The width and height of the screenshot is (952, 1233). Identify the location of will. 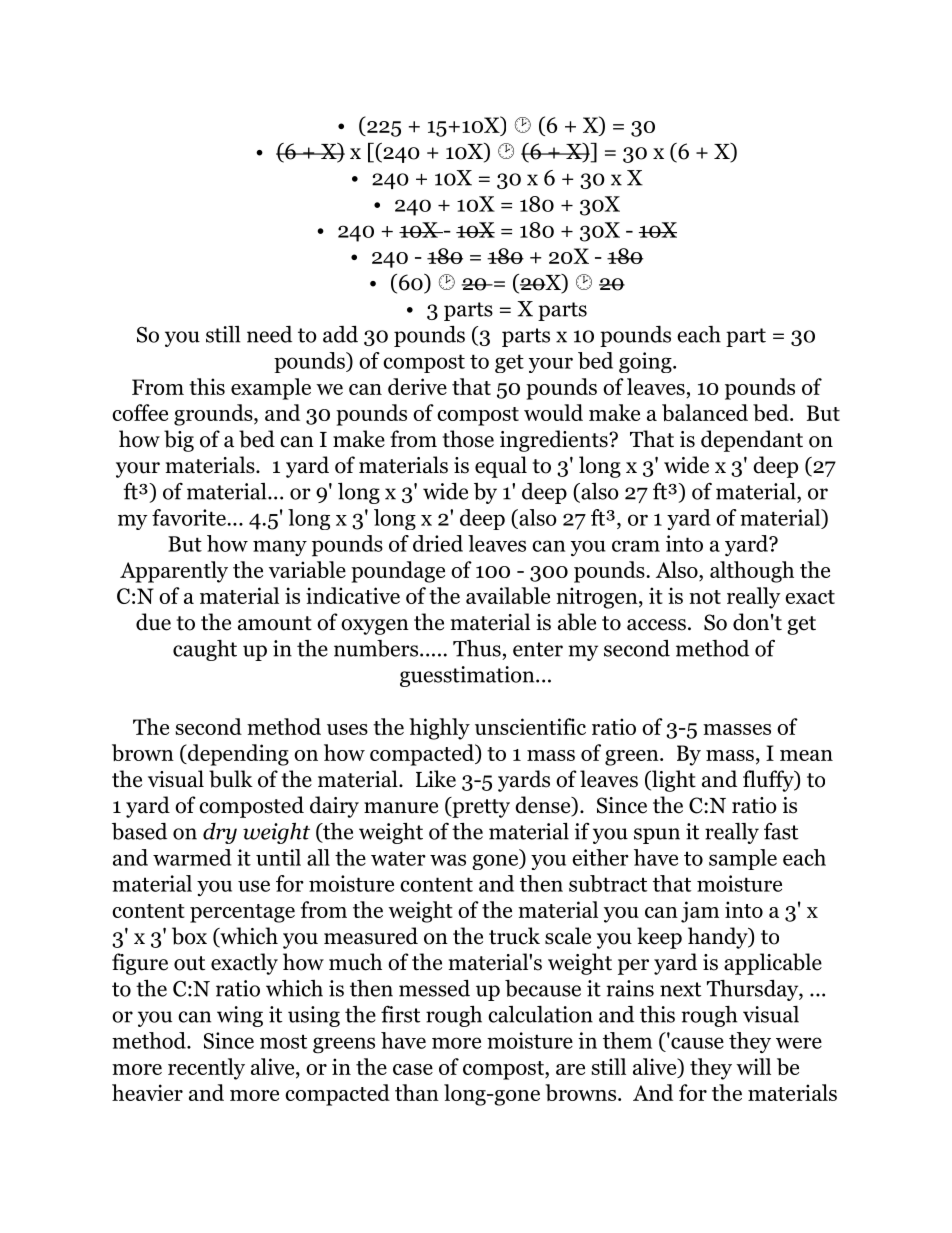
(753, 1066).
